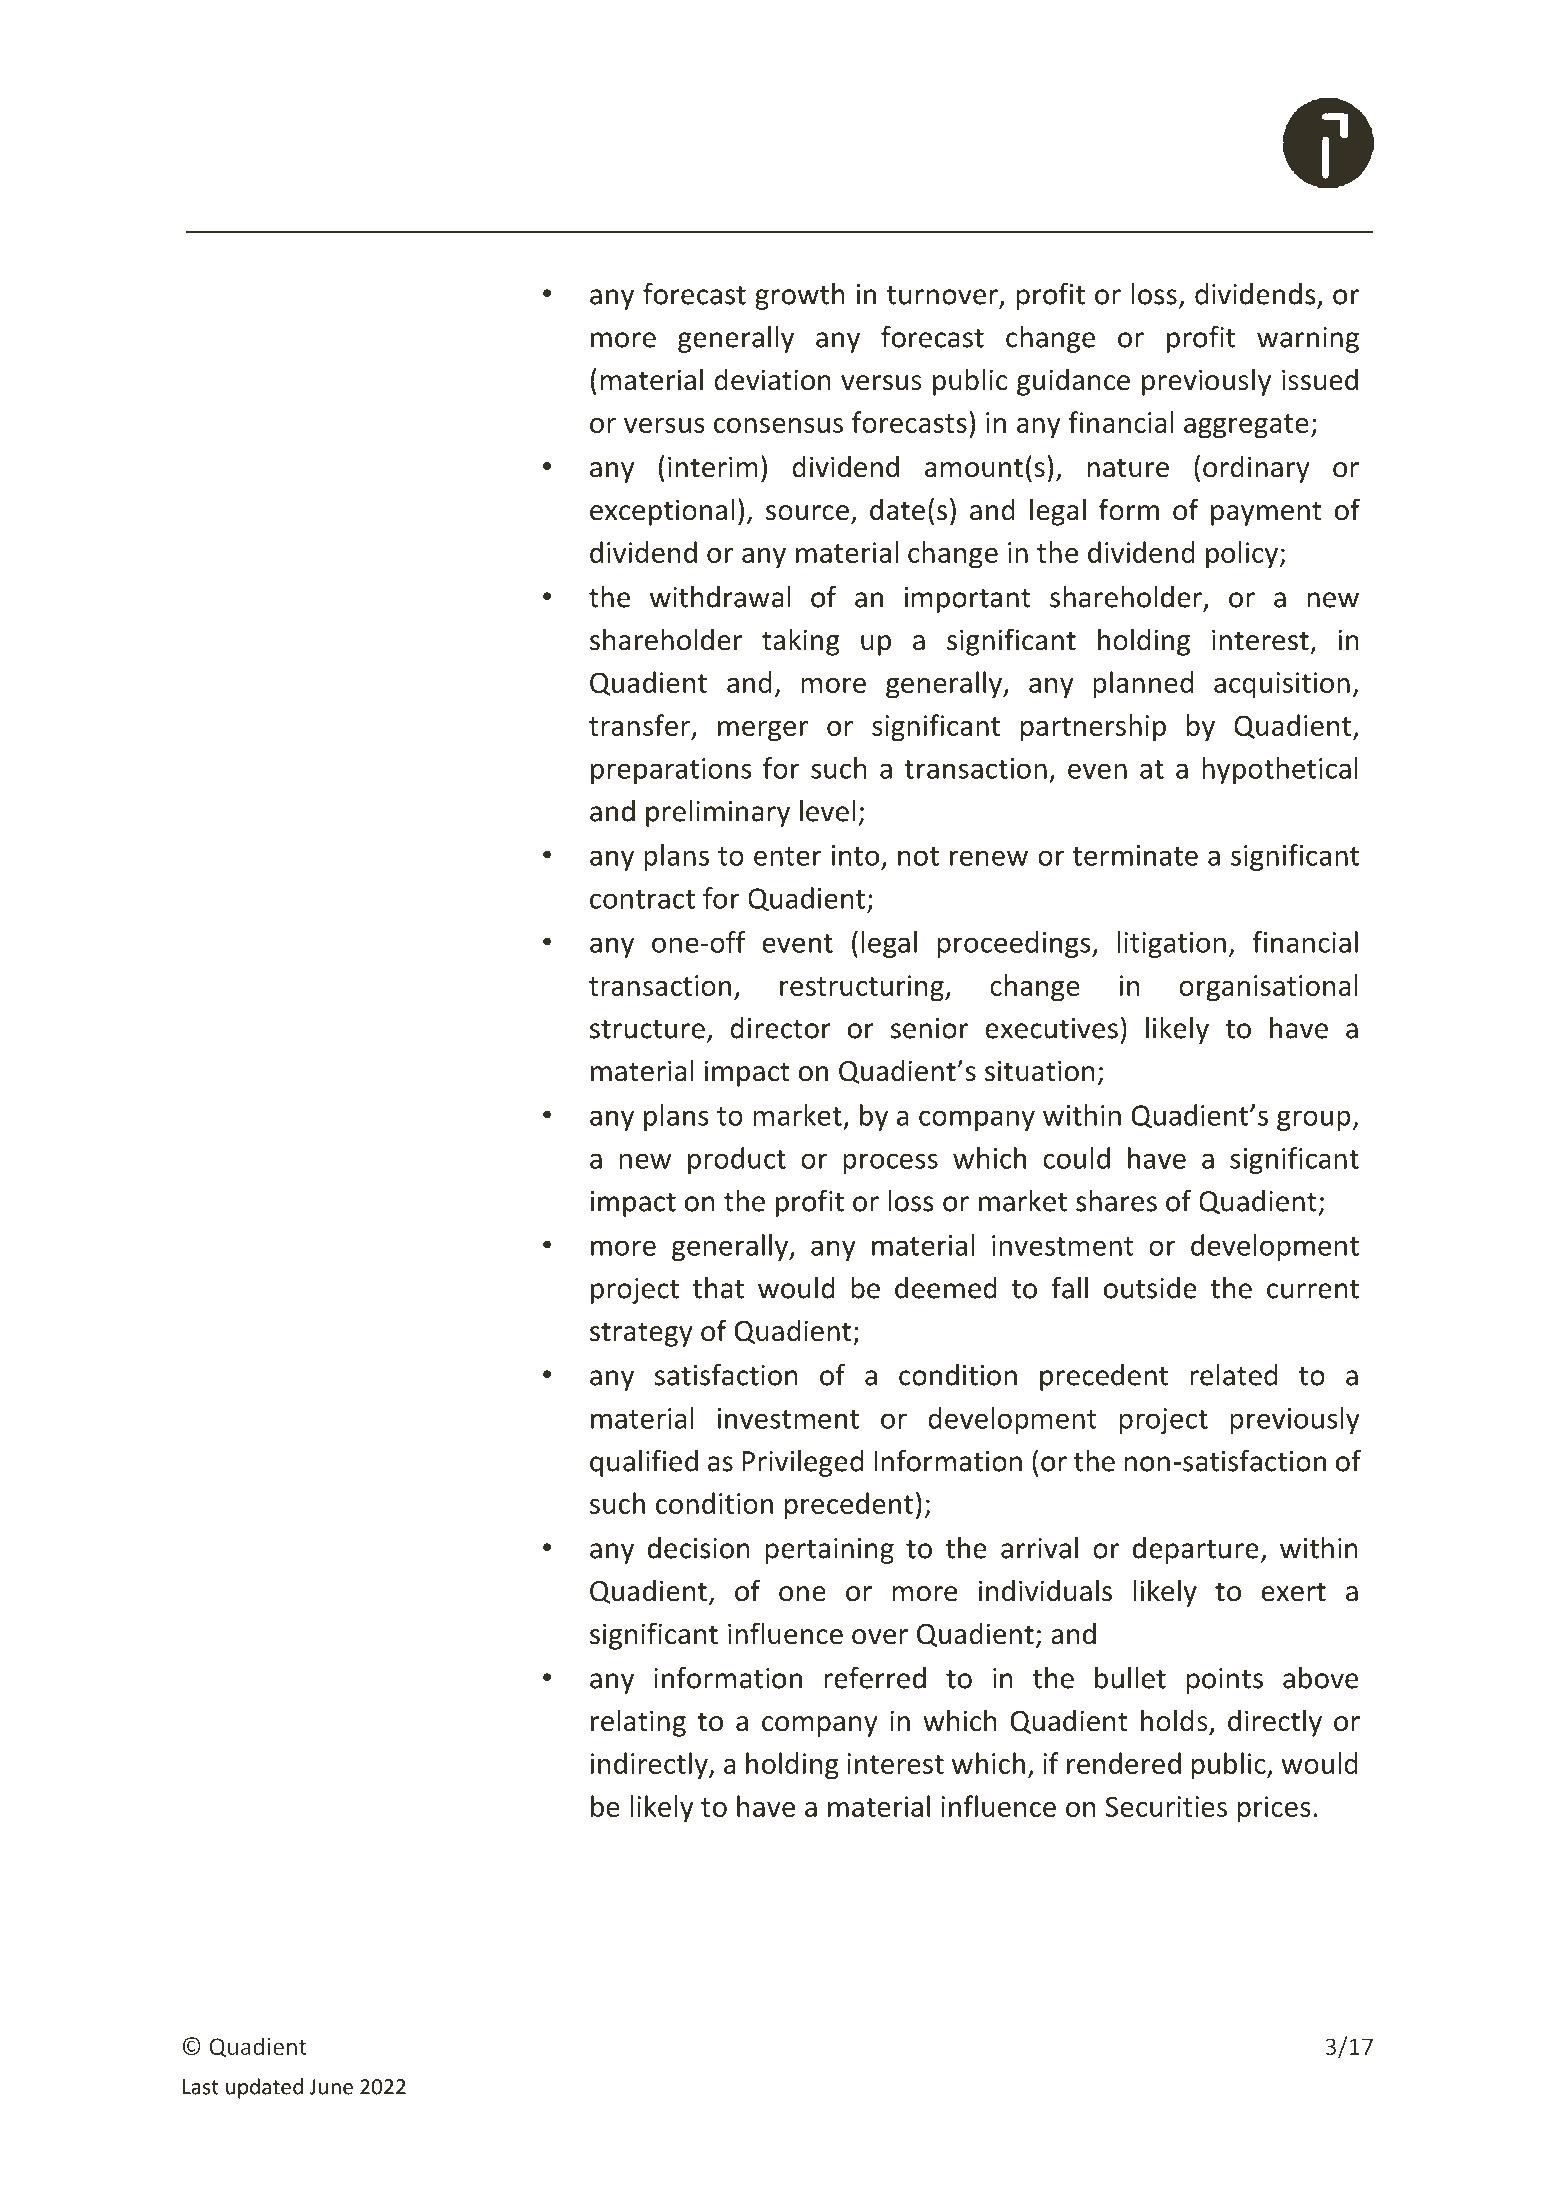  What do you see at coordinates (1174, 1720) in the page?
I see `holds` at bounding box center [1174, 1720].
